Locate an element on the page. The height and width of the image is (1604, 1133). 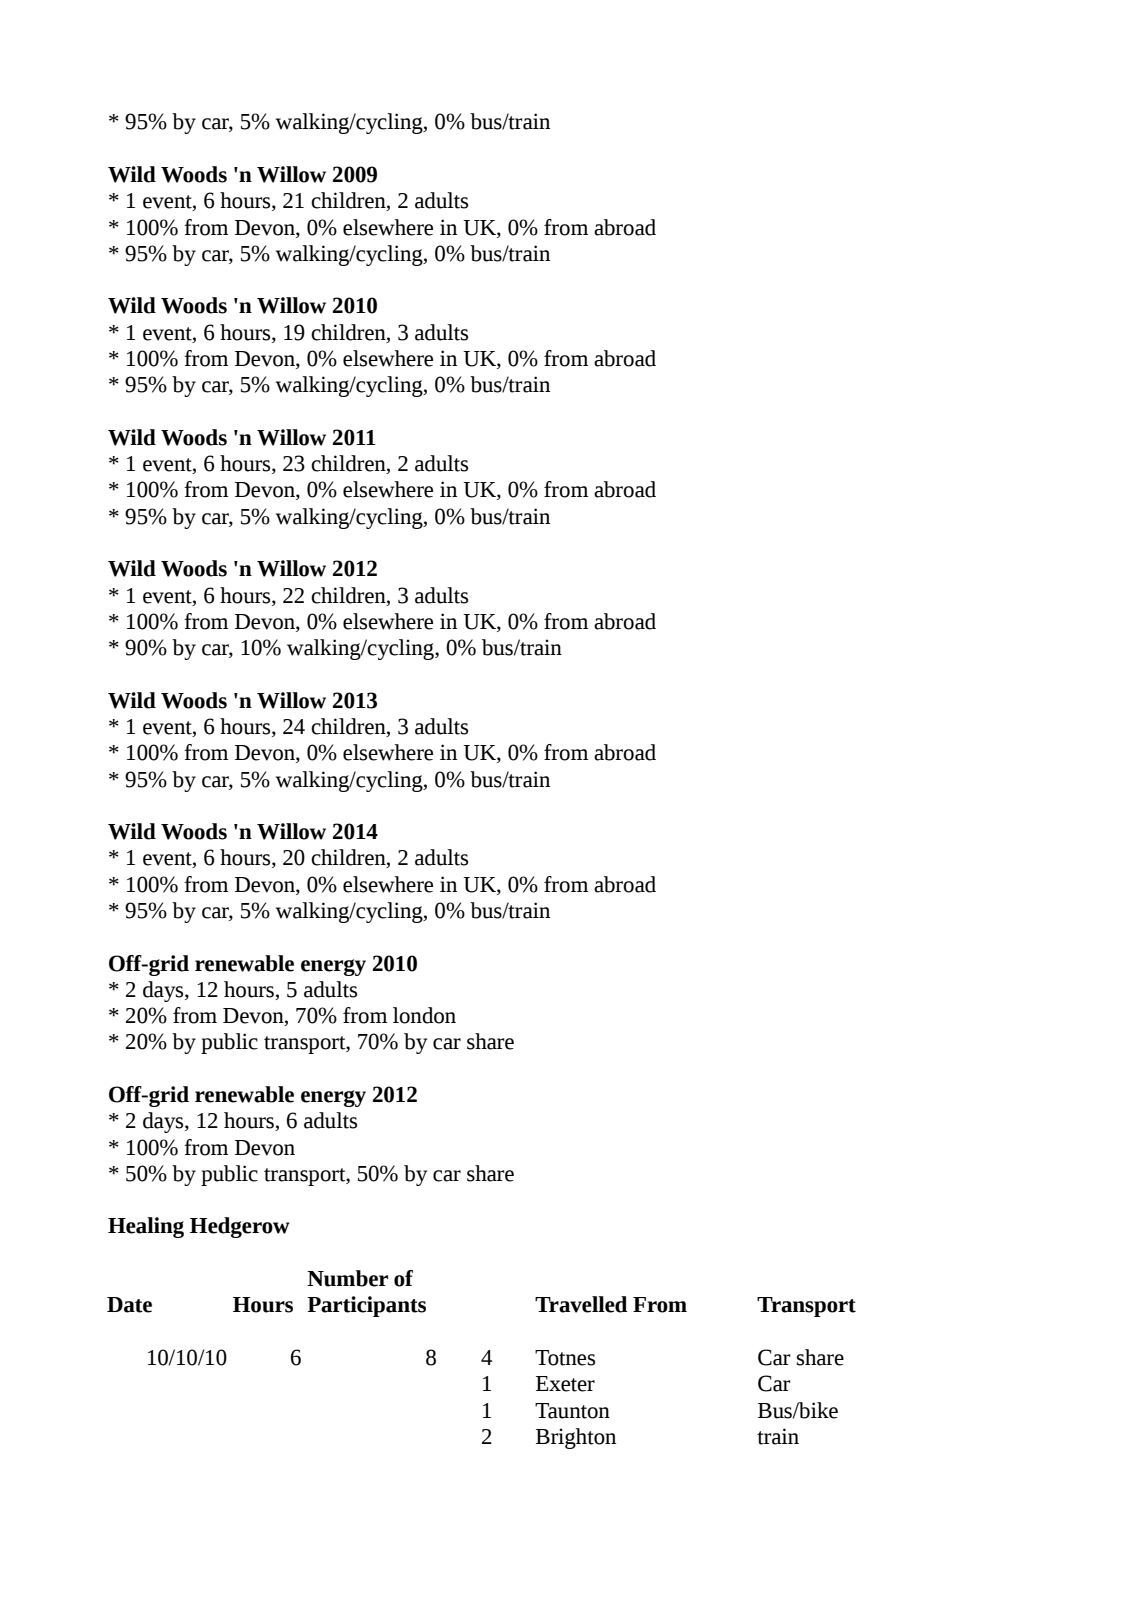
Healing is located at coordinates (146, 1227).
